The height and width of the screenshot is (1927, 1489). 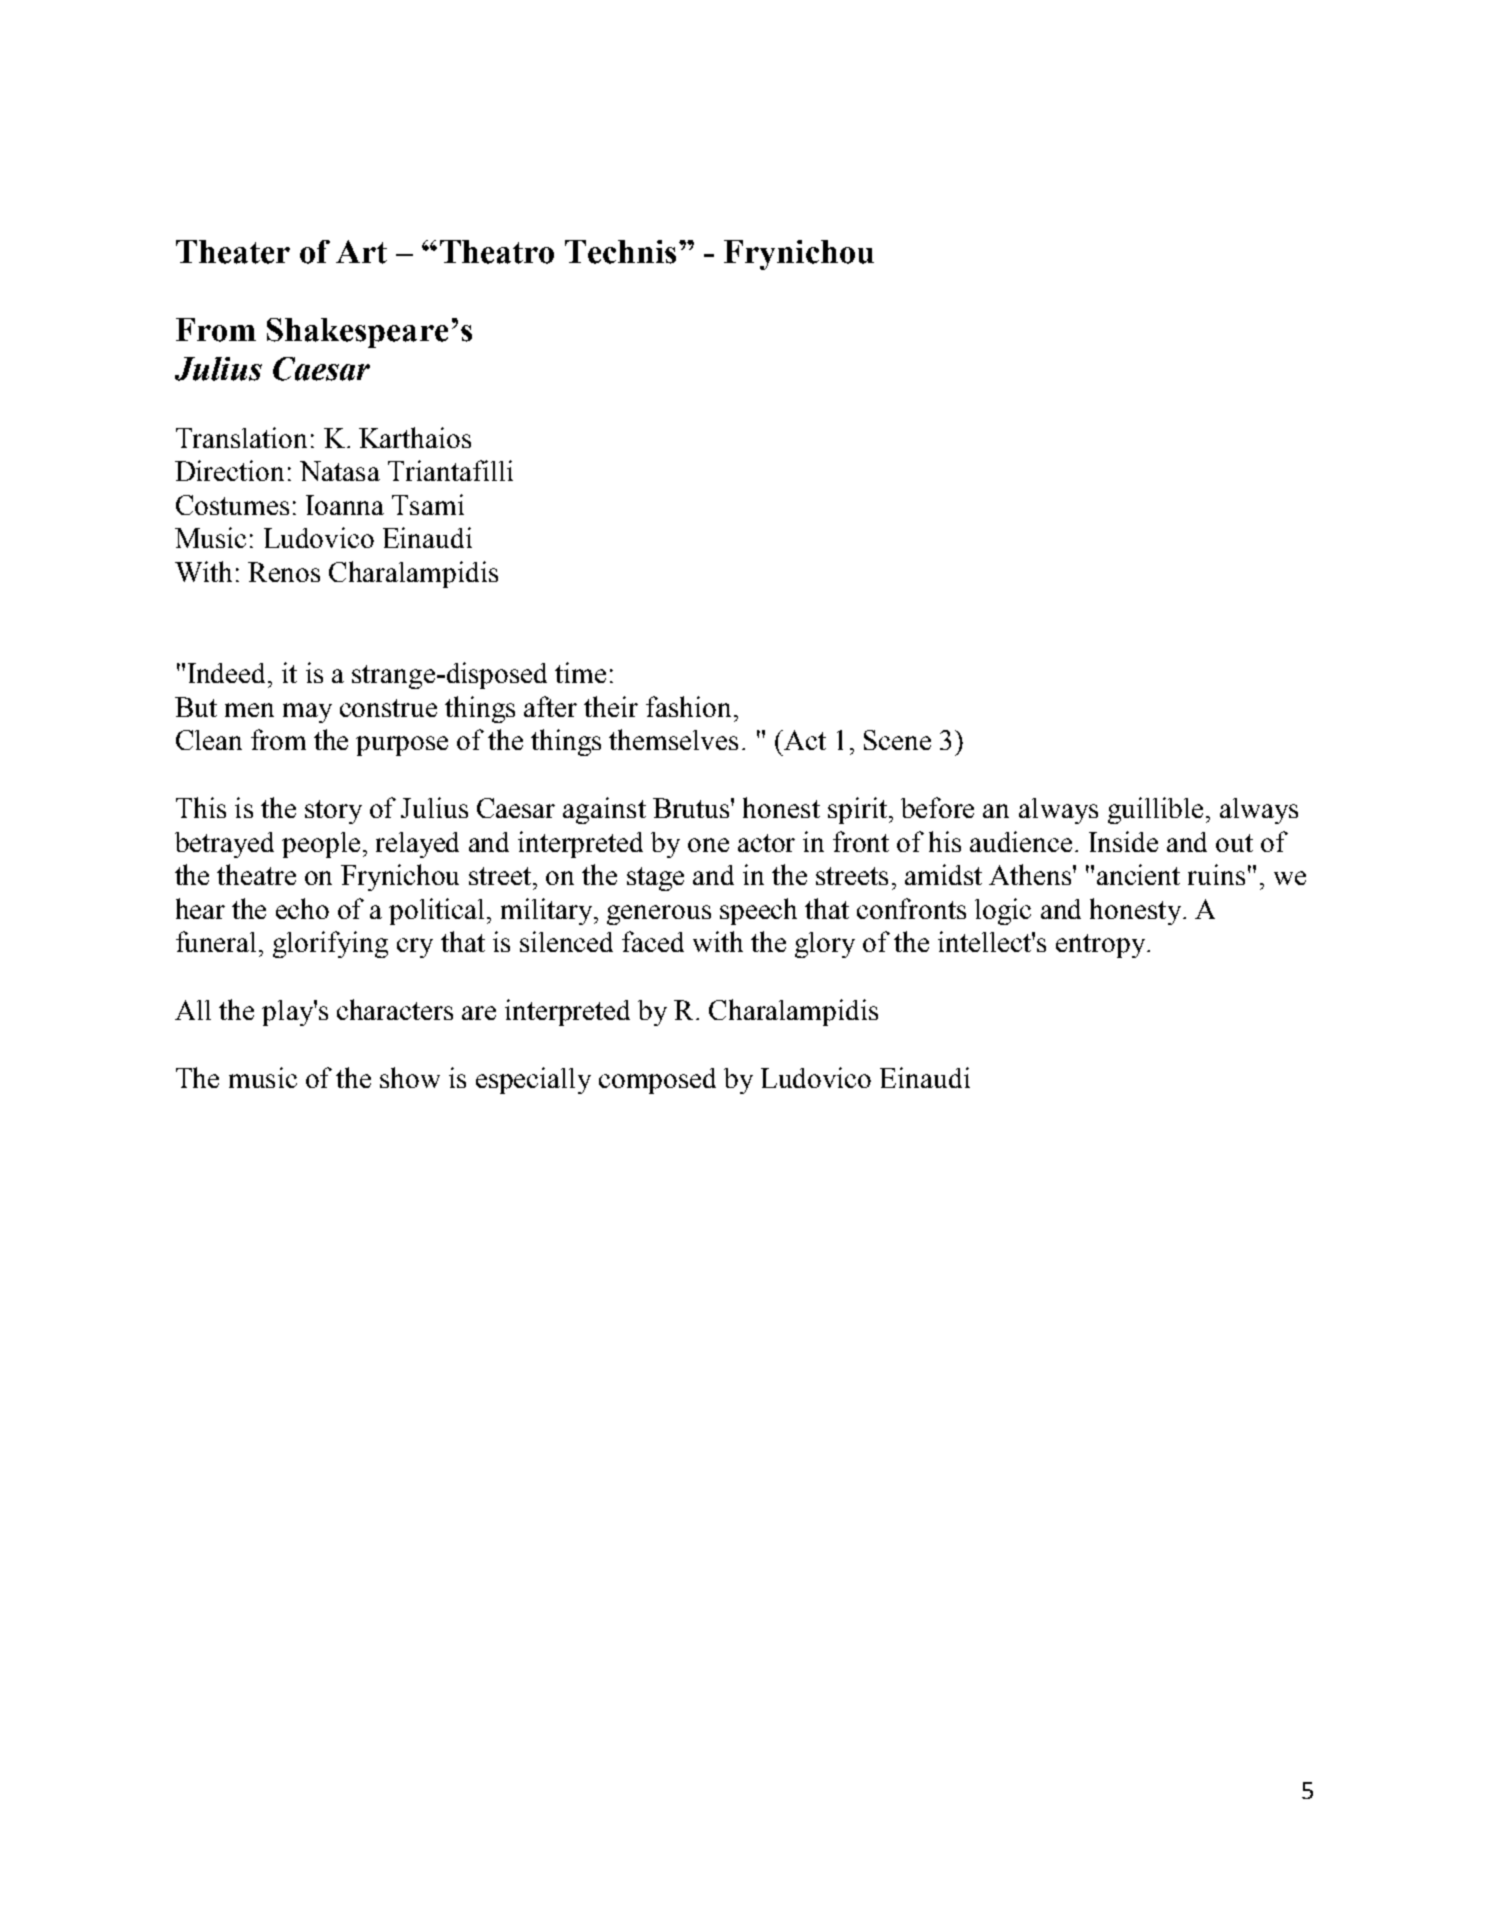 What do you see at coordinates (1102, 946) in the screenshot?
I see `entropy` at bounding box center [1102, 946].
